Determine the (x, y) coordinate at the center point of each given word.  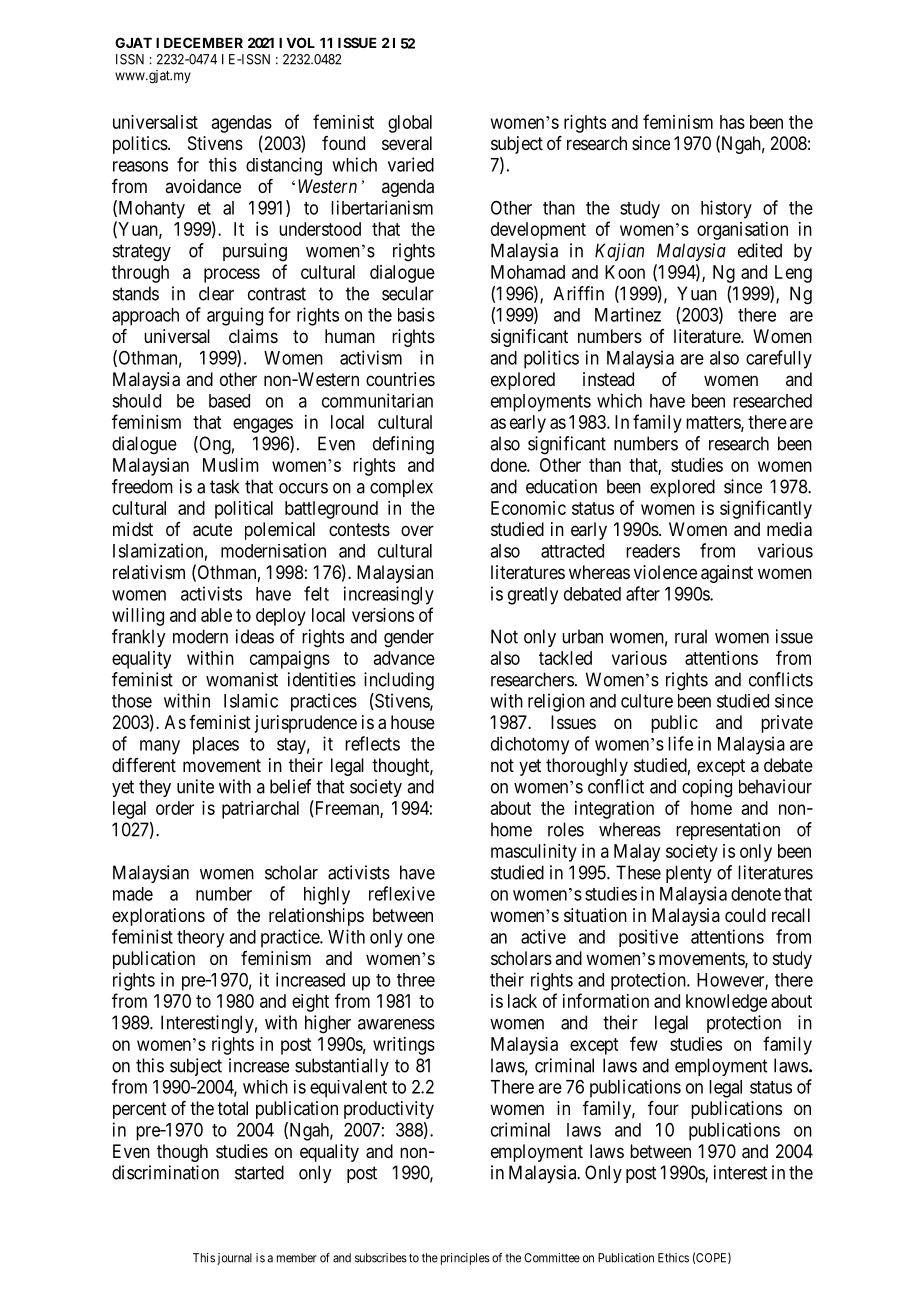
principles (465, 1259)
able (216, 615)
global (410, 124)
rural (691, 636)
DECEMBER (203, 42)
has (732, 122)
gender (409, 638)
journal (234, 1259)
